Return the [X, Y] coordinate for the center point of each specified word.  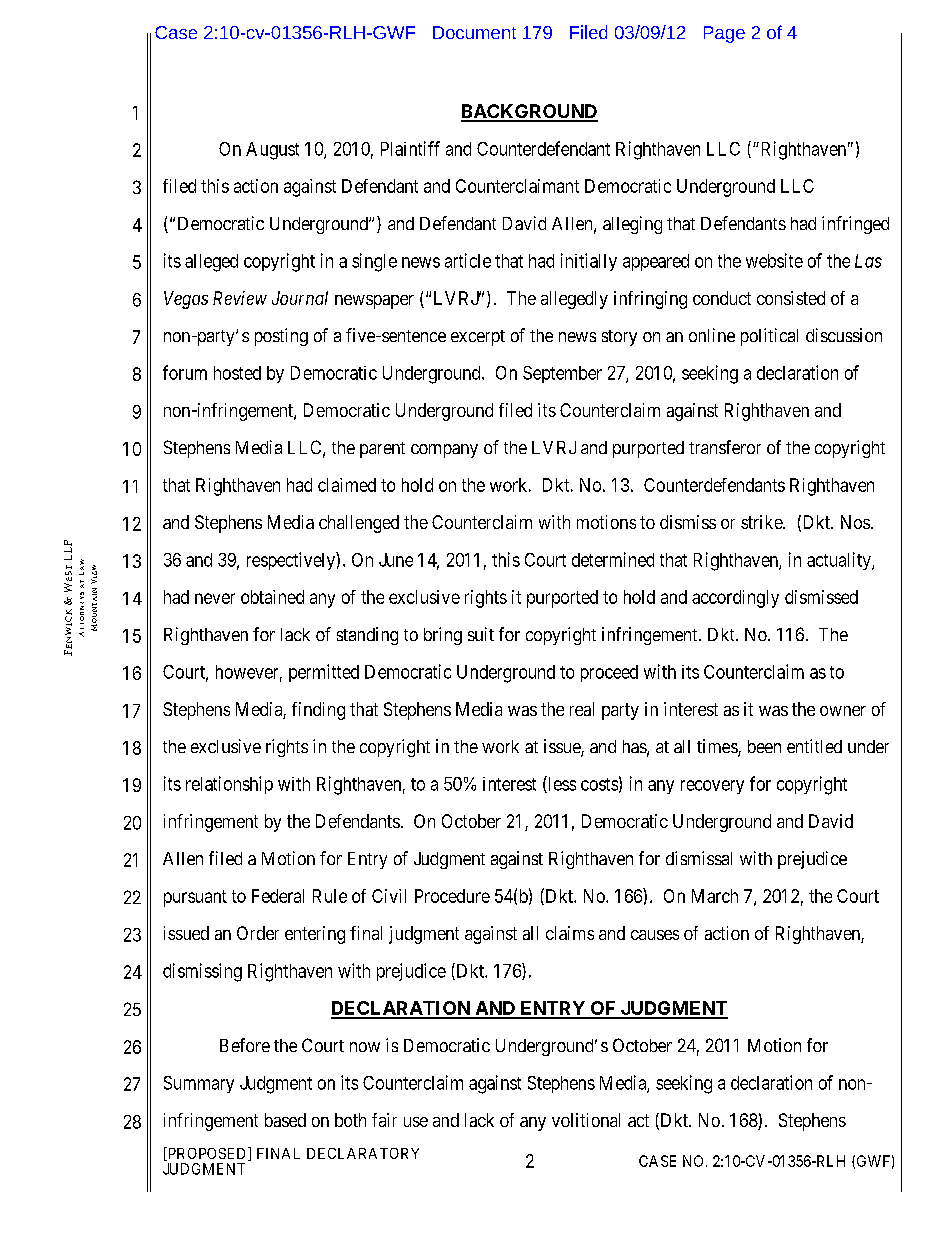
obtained [272, 597]
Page [724, 34]
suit [481, 634]
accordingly [735, 599]
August [272, 151]
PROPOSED [207, 1154]
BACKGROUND [529, 112]
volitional [586, 1120]
